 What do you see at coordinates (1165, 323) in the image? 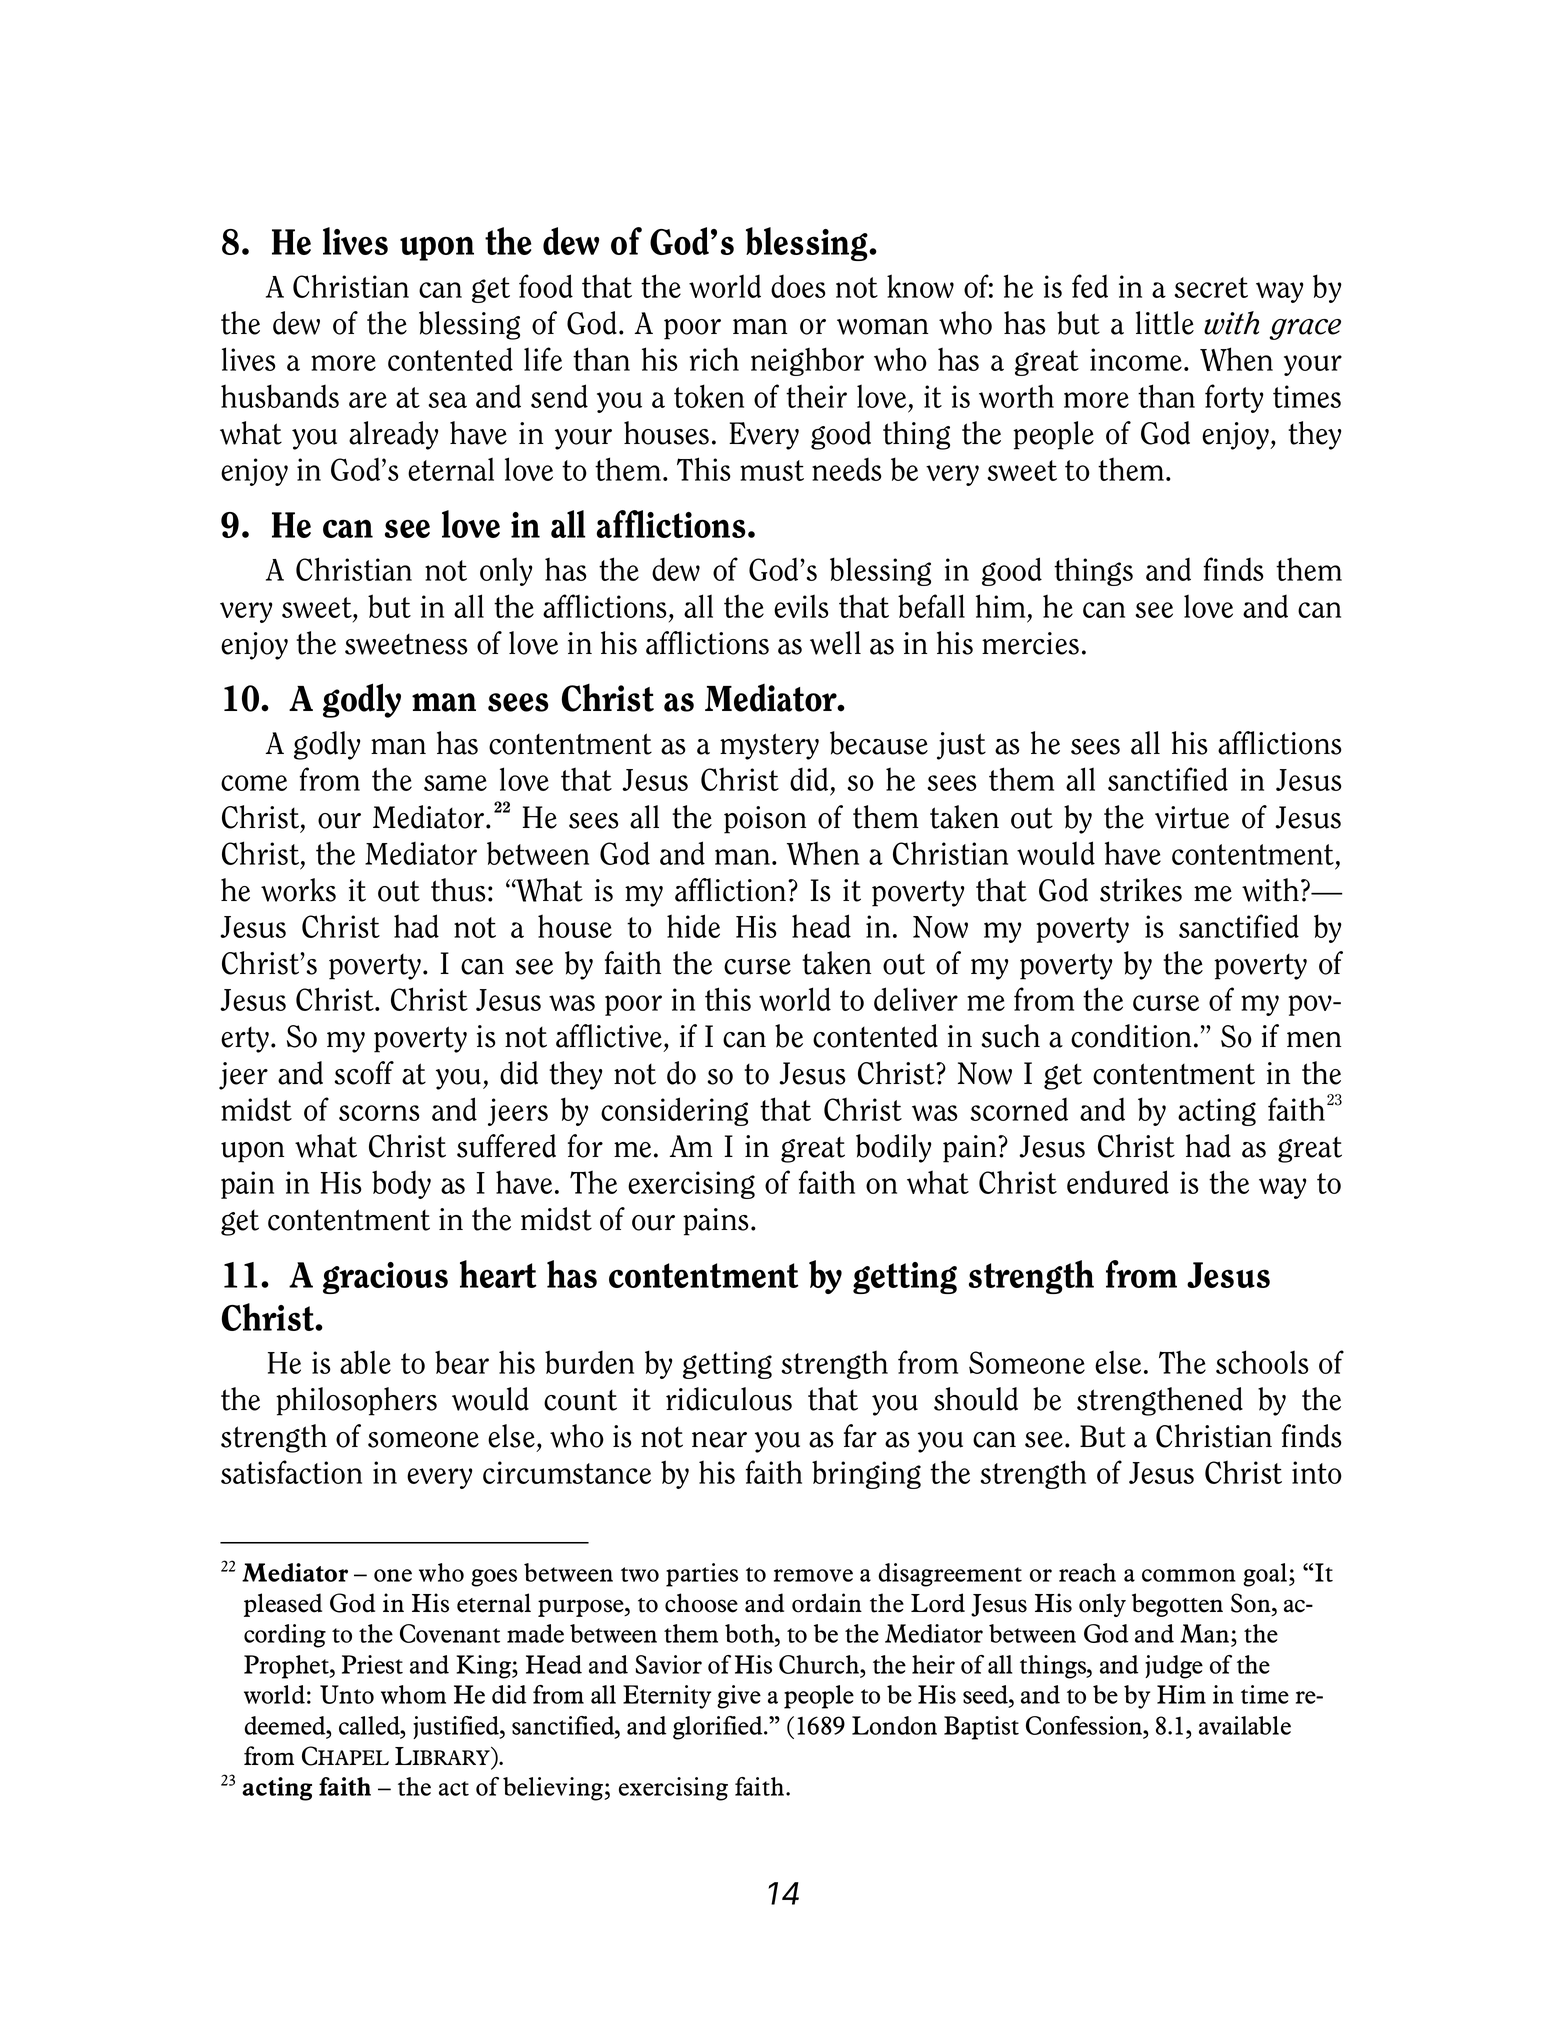
I see `little` at bounding box center [1165, 323].
